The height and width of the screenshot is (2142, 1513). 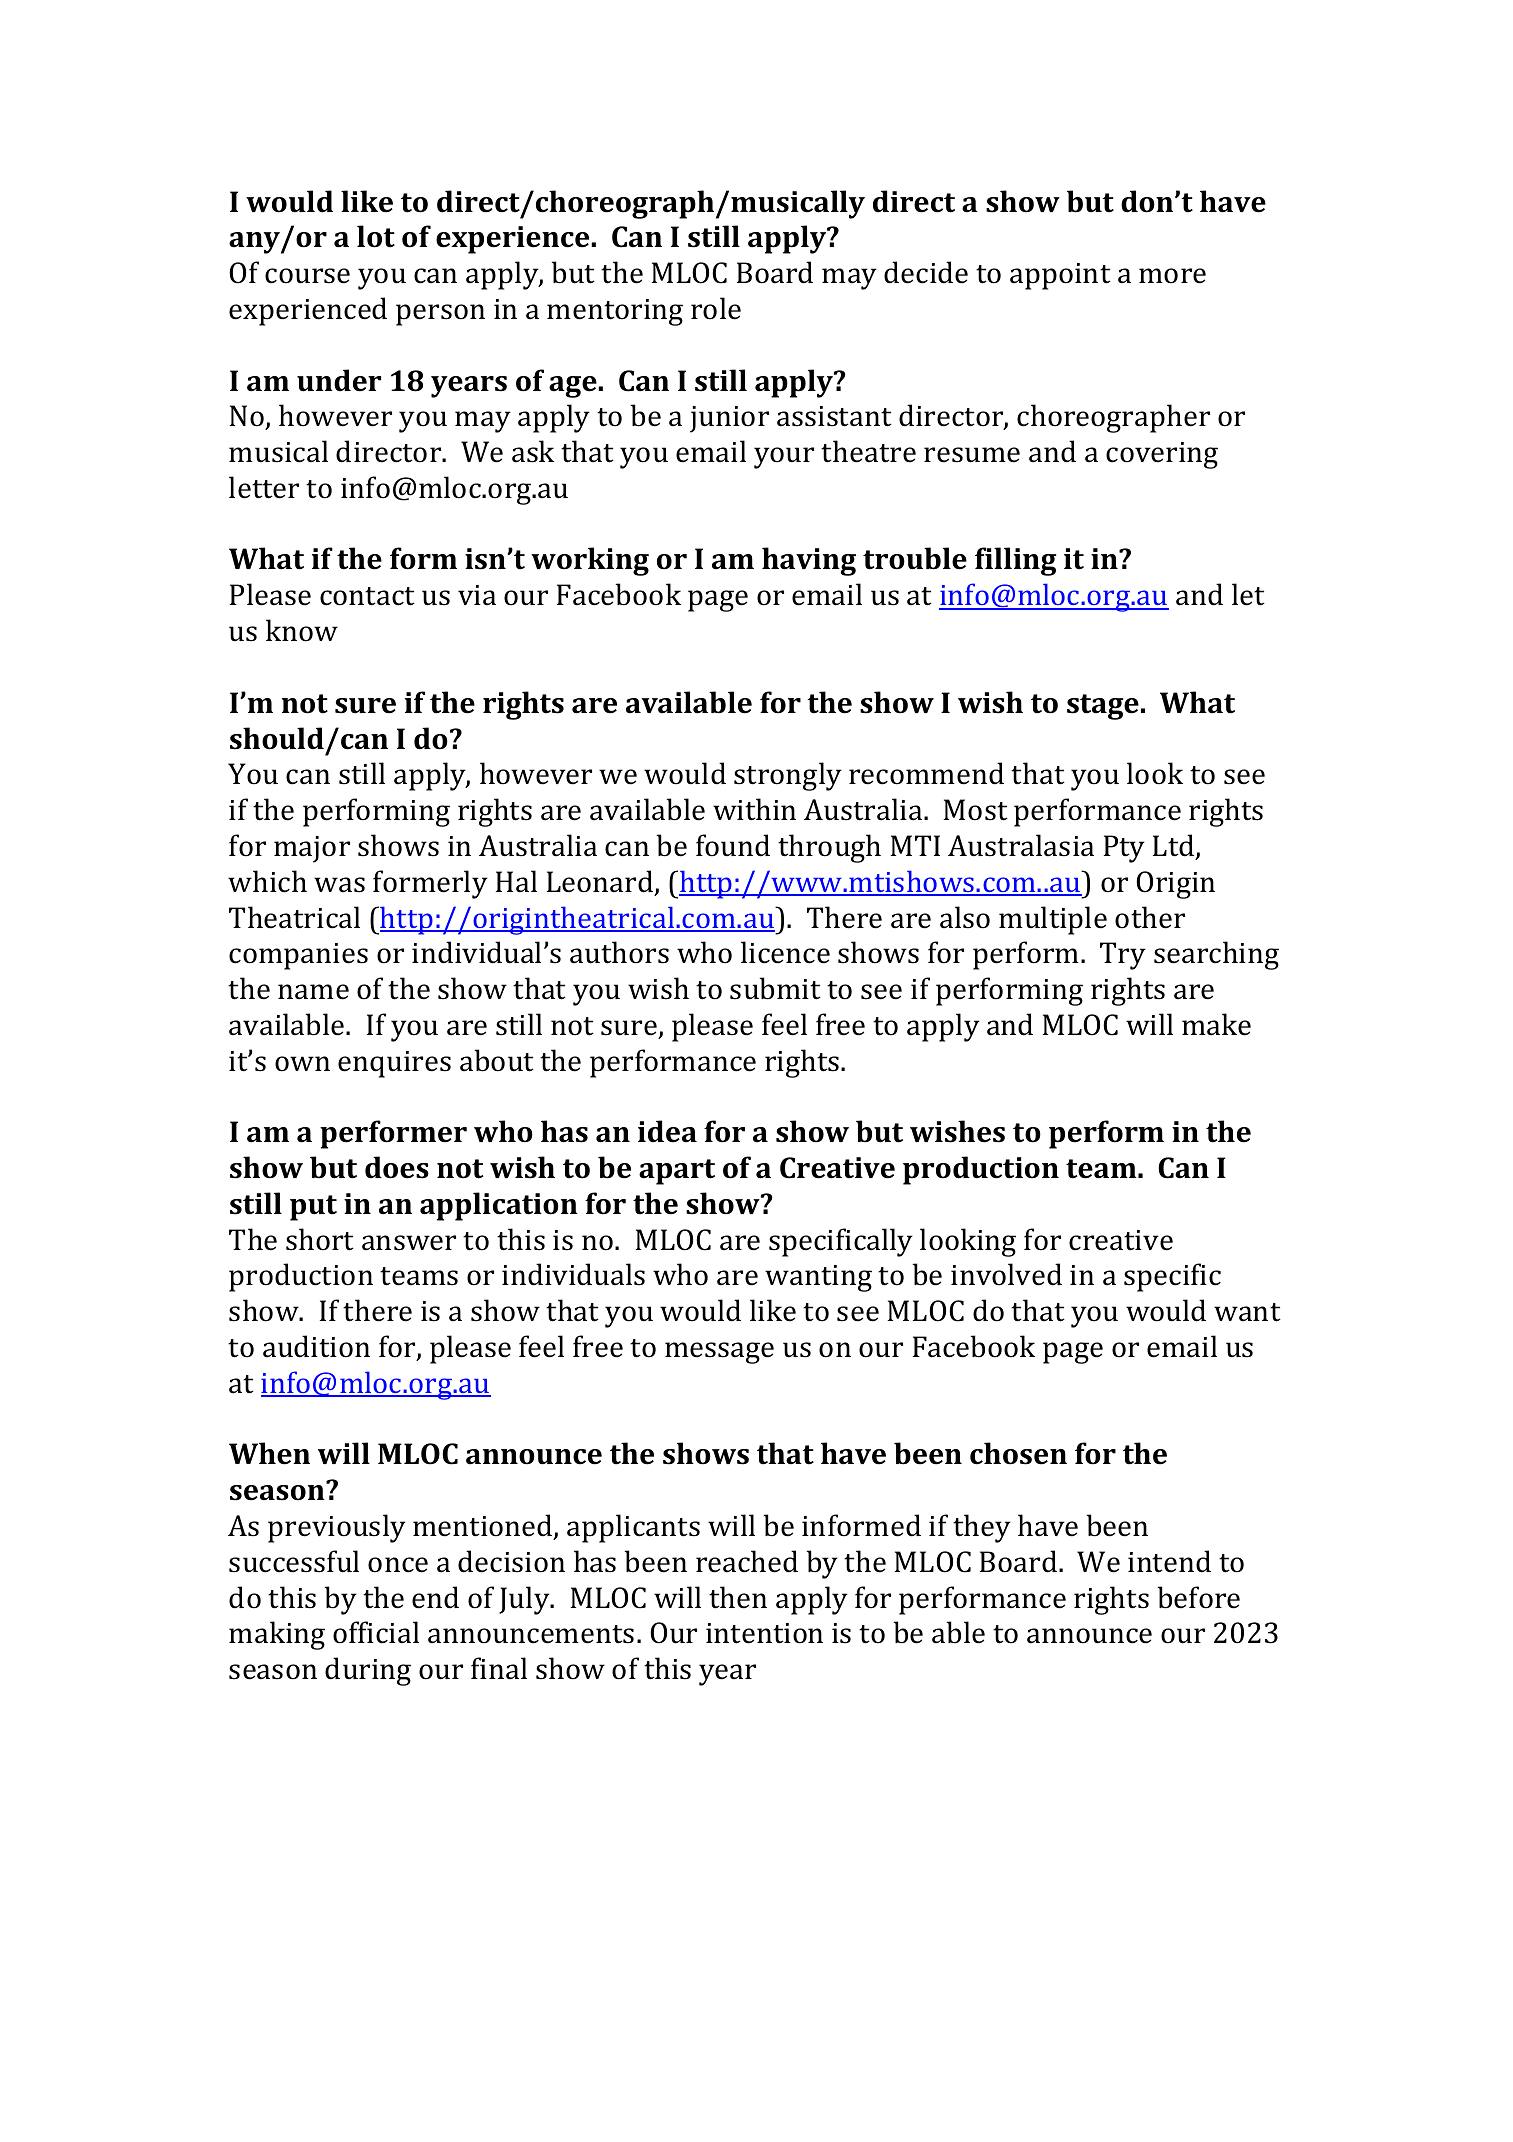 I want to click on intention, so click(x=764, y=1633).
